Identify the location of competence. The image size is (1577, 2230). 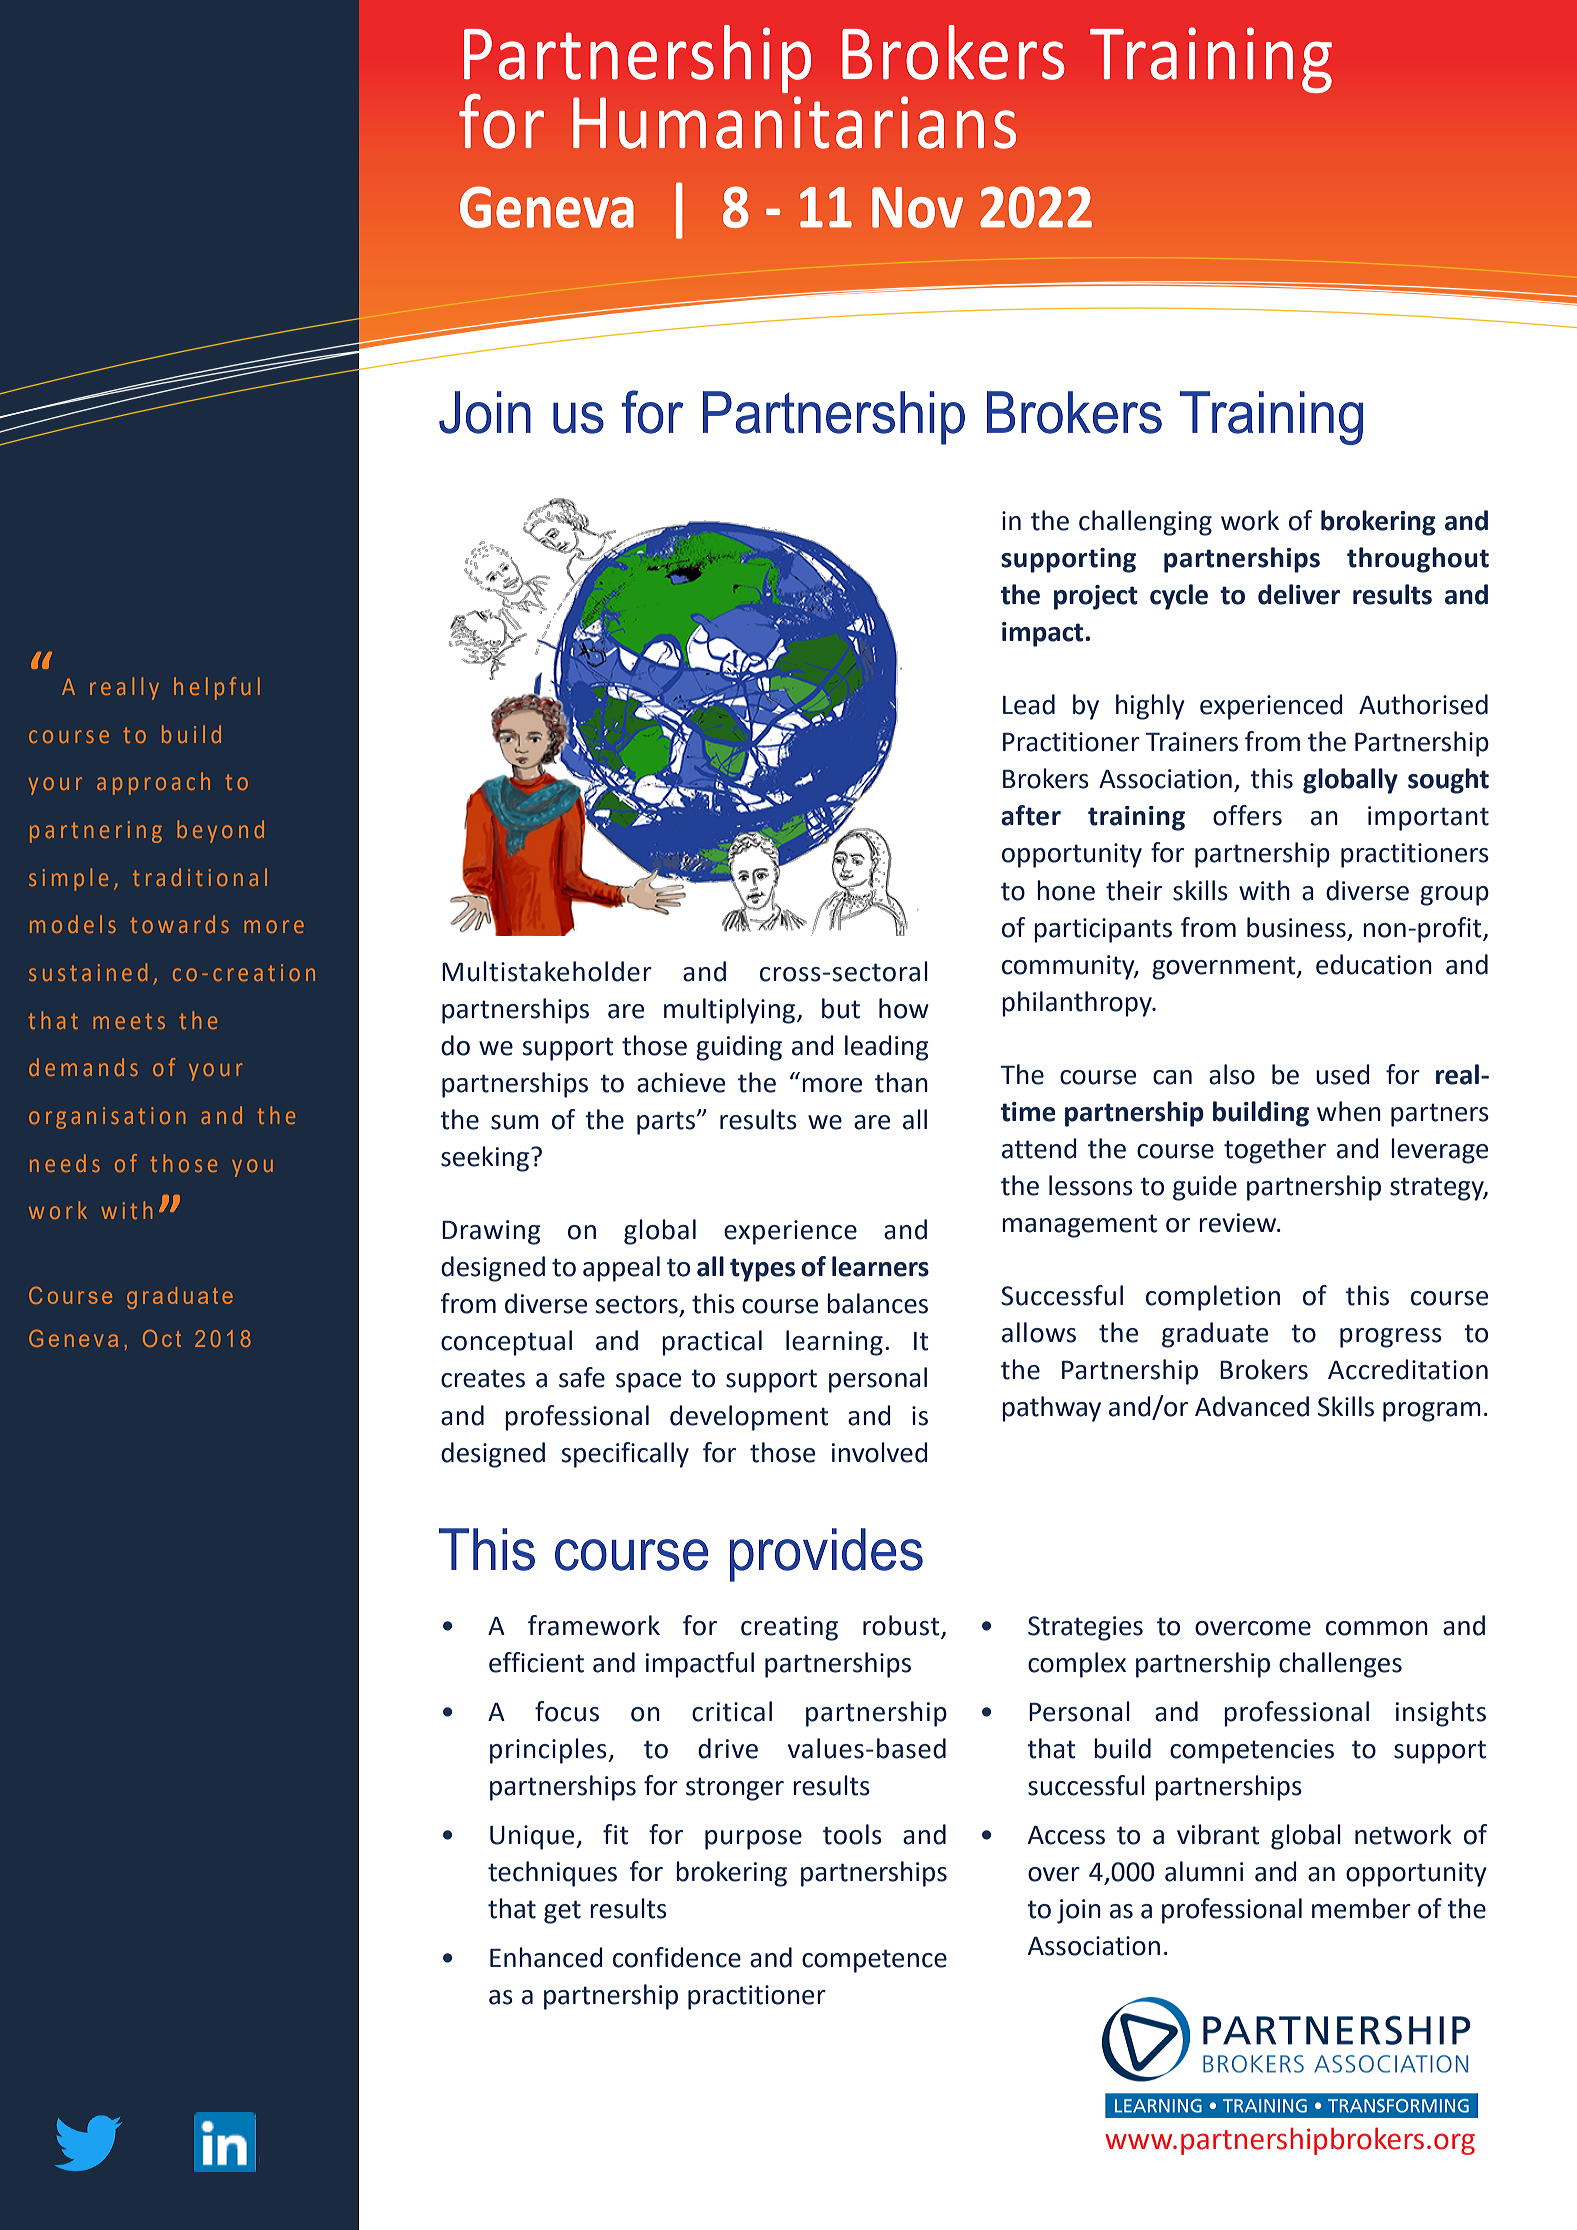
(874, 1961).
